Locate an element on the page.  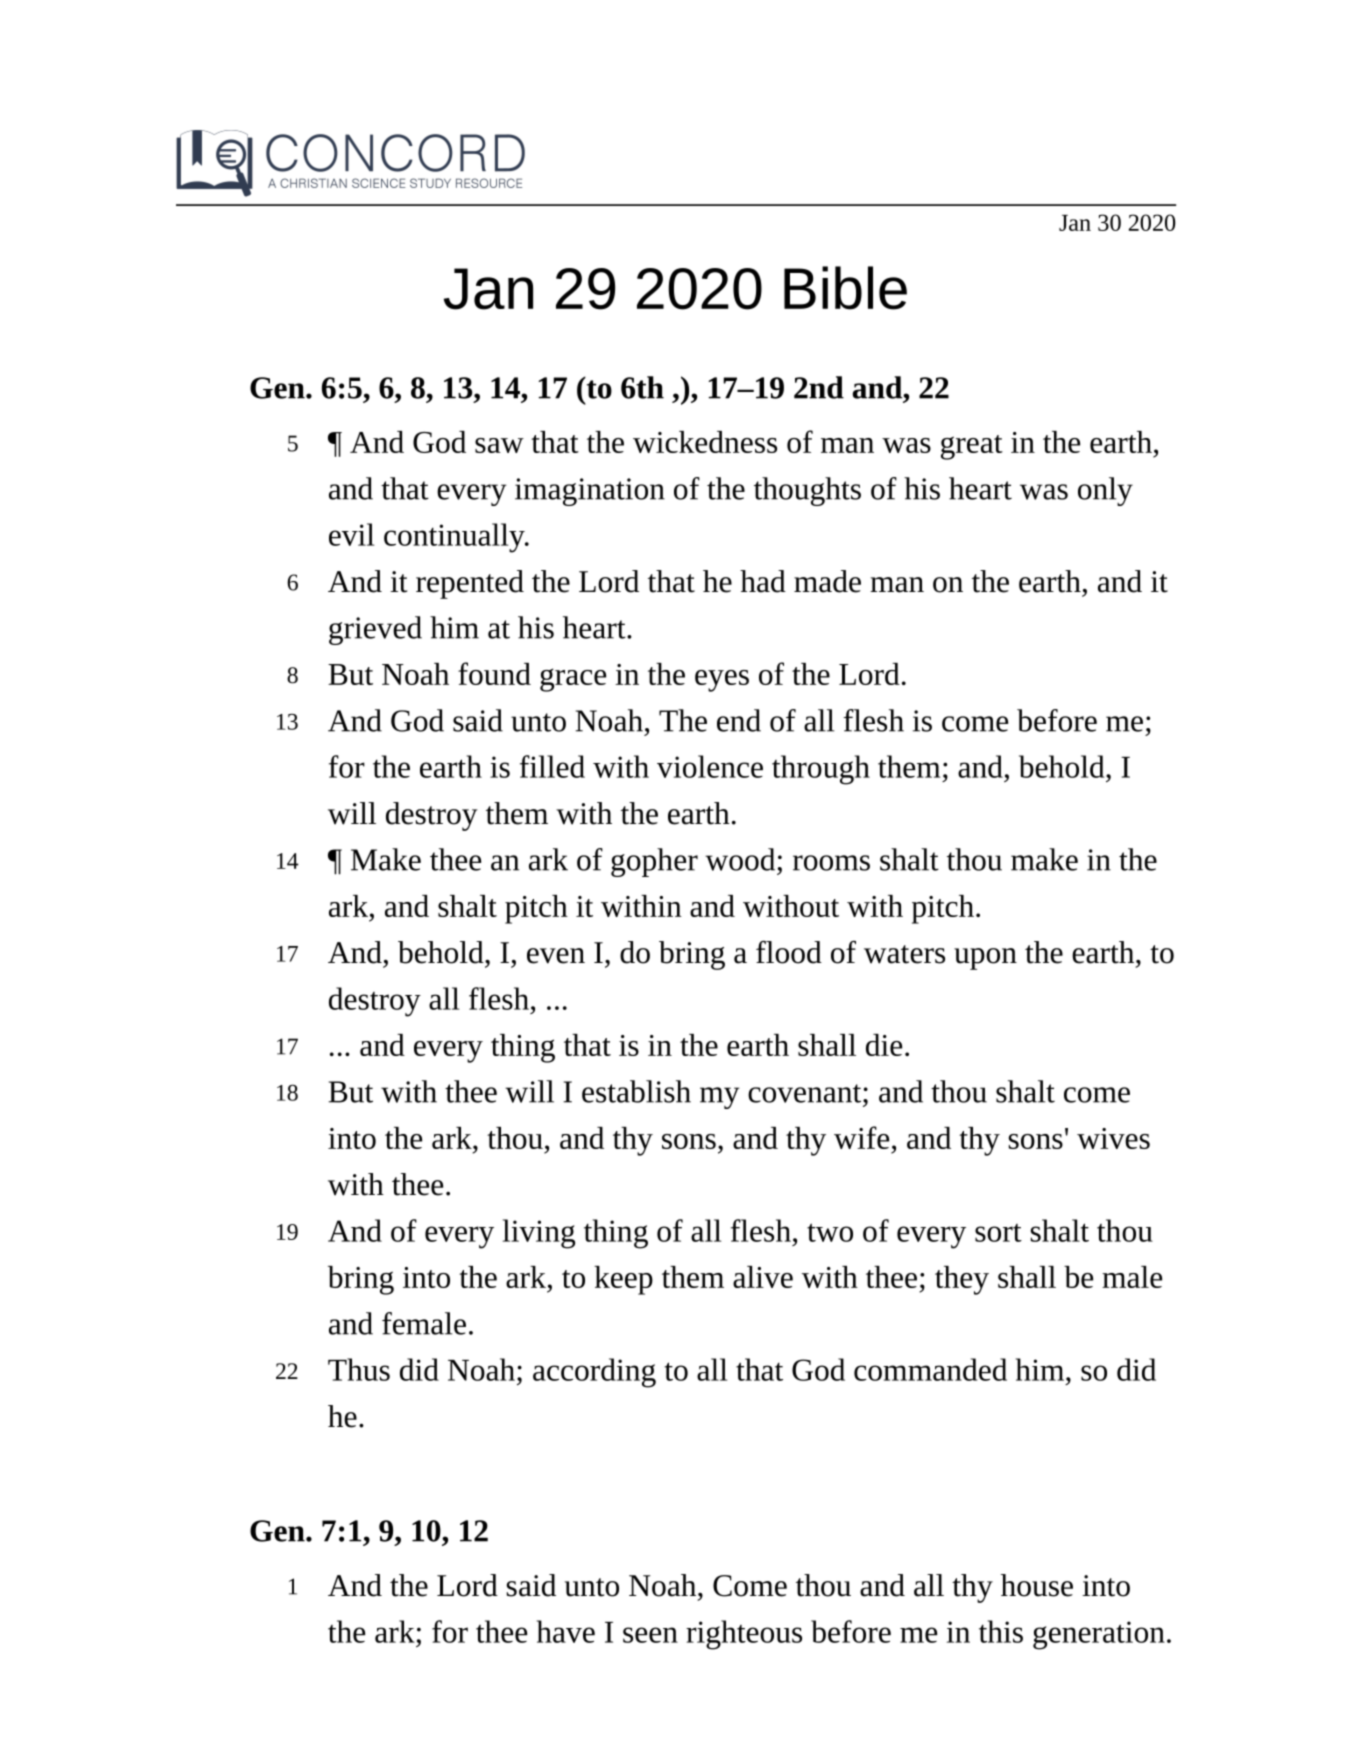
covenant is located at coordinates (806, 1093).
